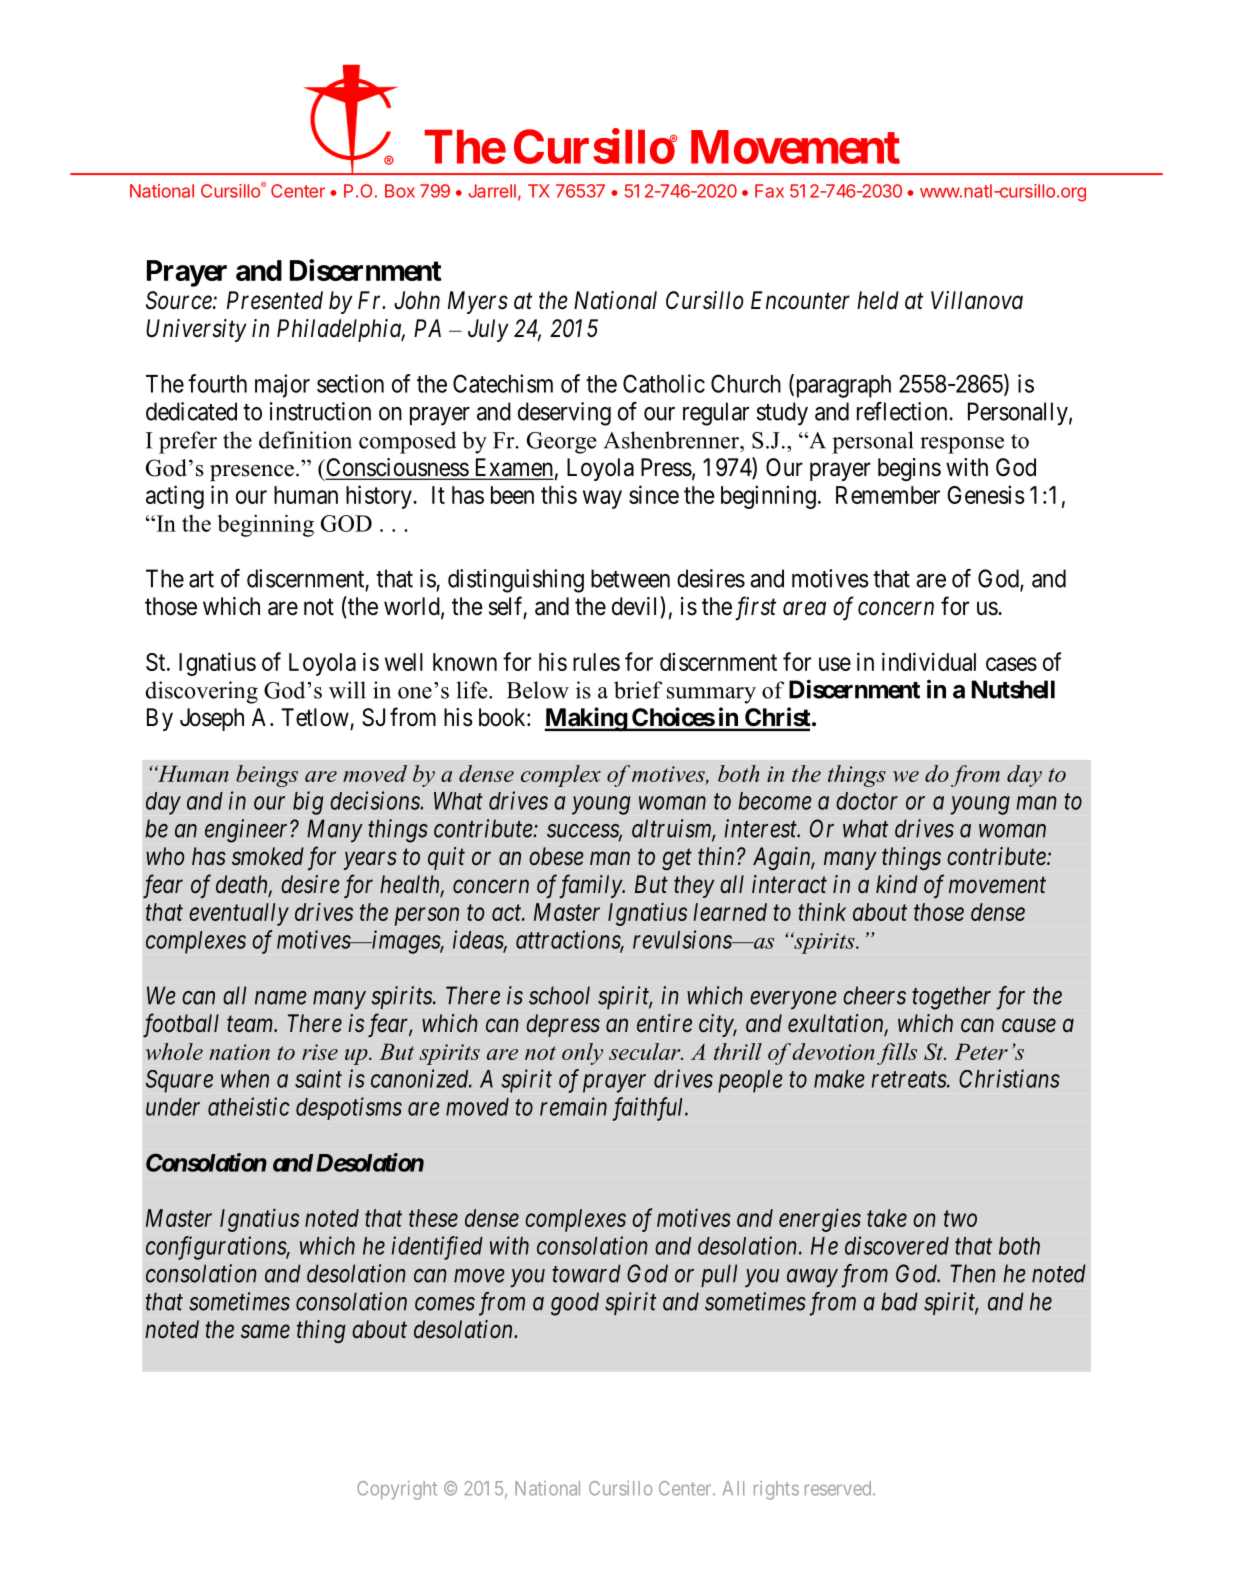 The width and height of the screenshot is (1233, 1596). What do you see at coordinates (897, 884) in the screenshot?
I see `kind` at bounding box center [897, 884].
